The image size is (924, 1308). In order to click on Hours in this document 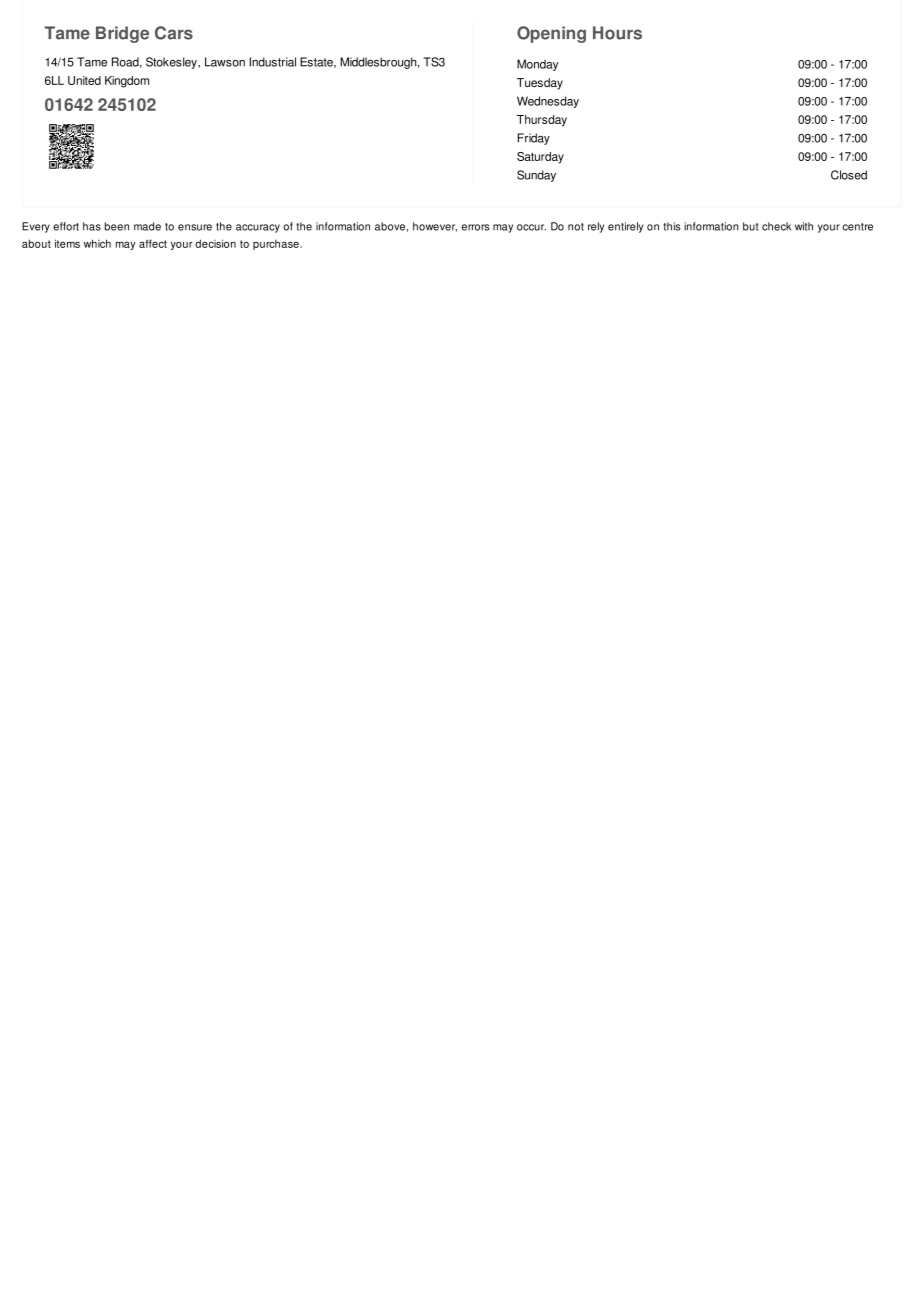, I will do `click(617, 33)`.
